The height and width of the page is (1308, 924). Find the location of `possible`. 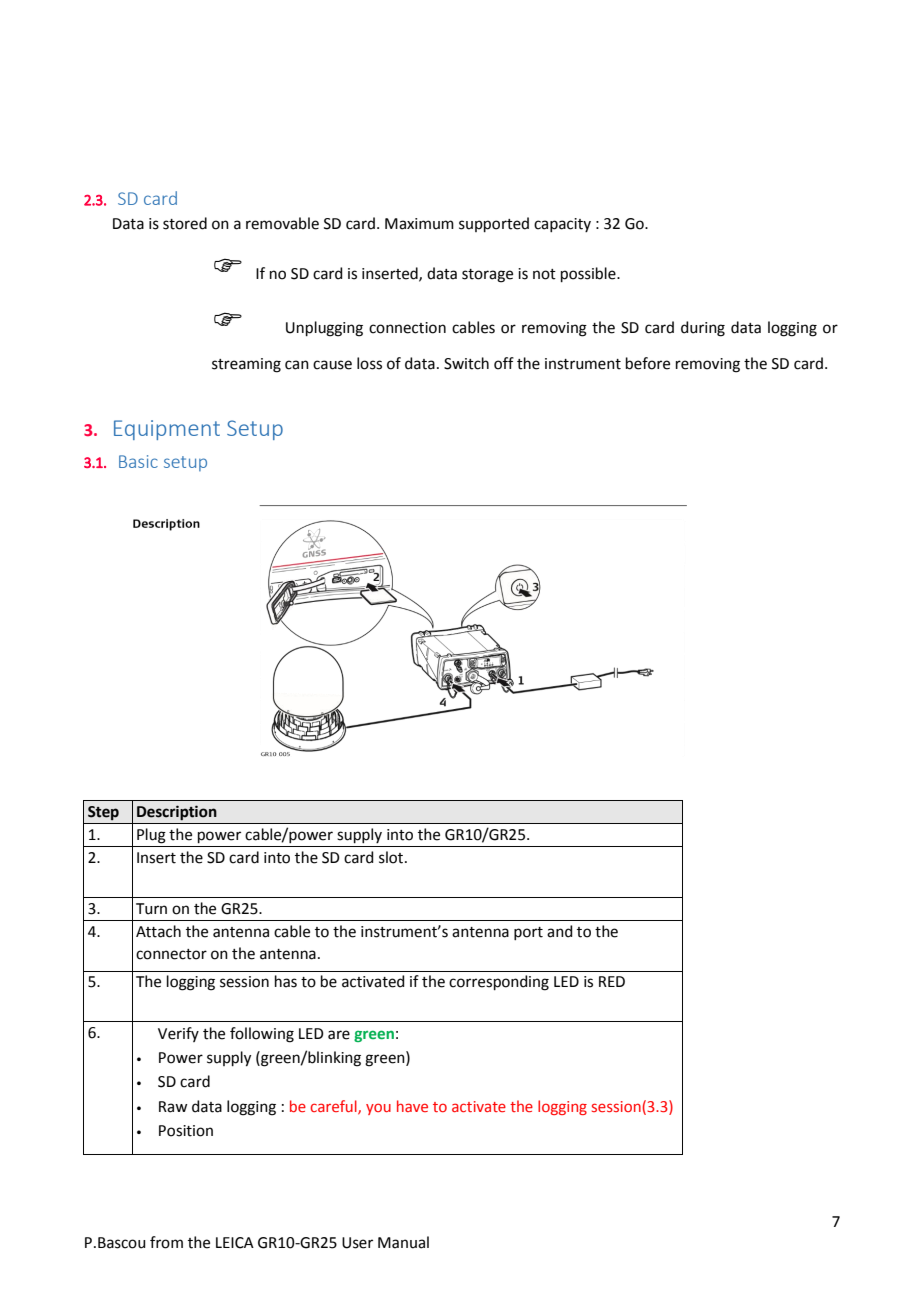

possible is located at coordinates (589, 274).
